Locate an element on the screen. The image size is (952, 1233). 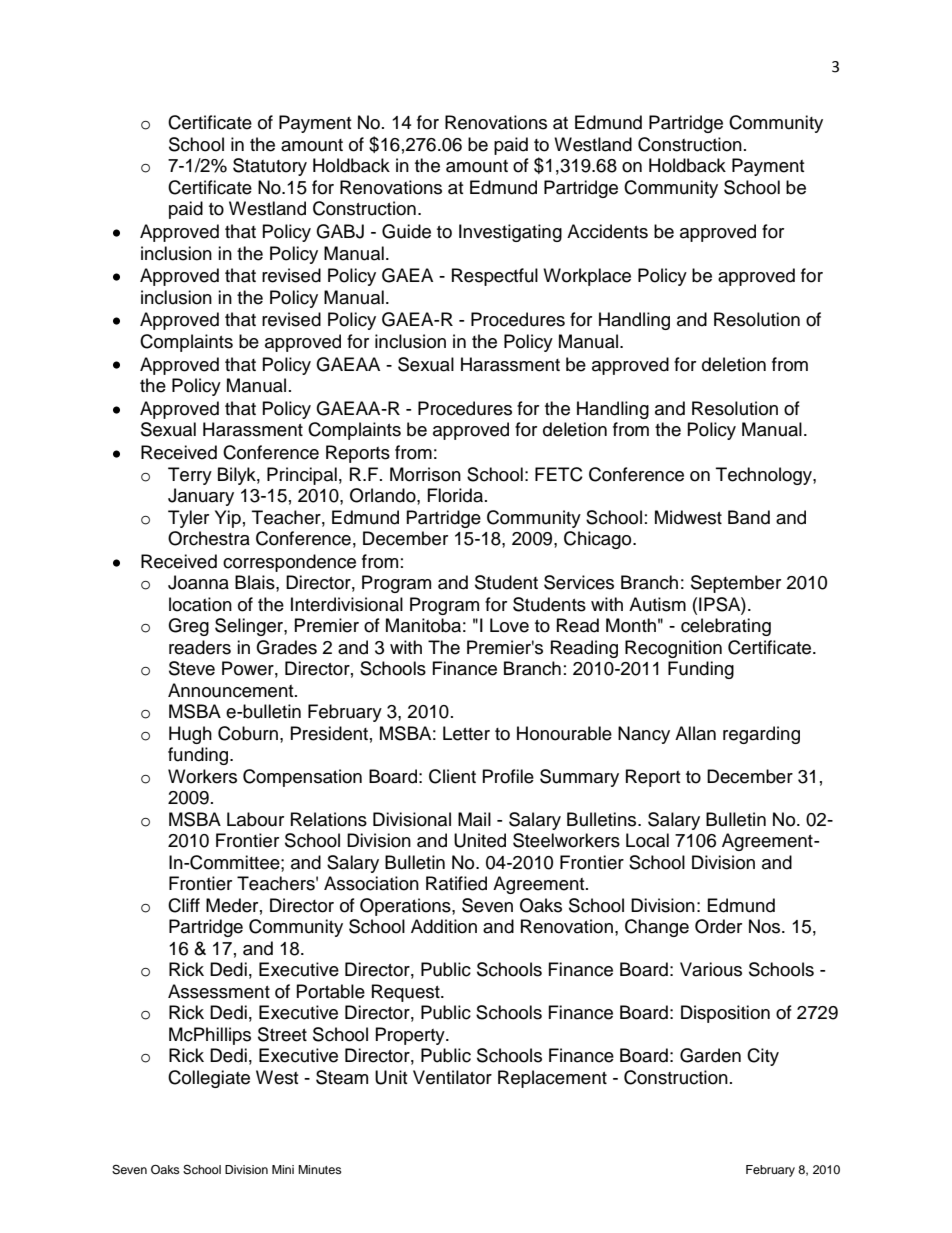
Florida is located at coordinates (455, 495).
